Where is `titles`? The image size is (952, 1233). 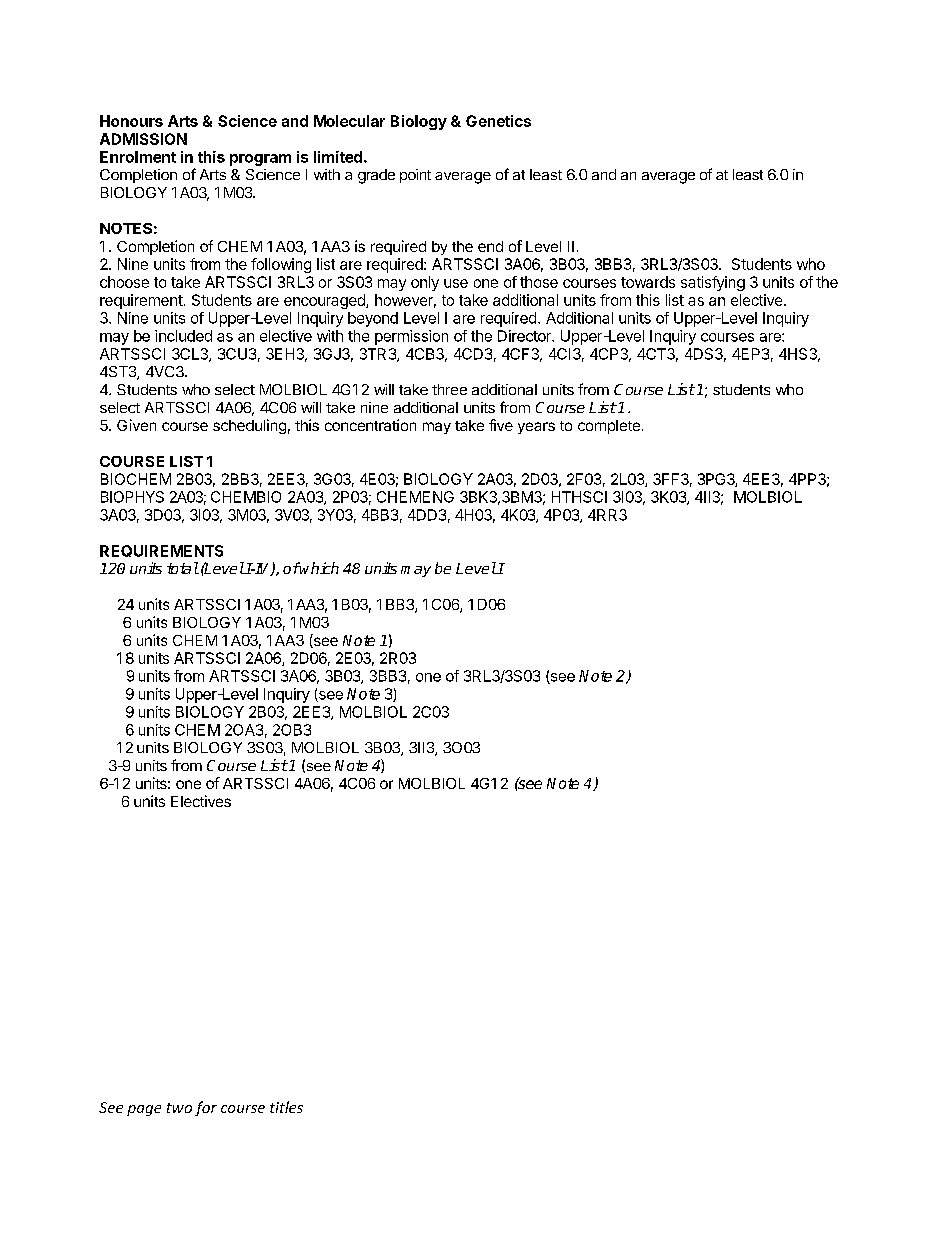 titles is located at coordinates (286, 1107).
